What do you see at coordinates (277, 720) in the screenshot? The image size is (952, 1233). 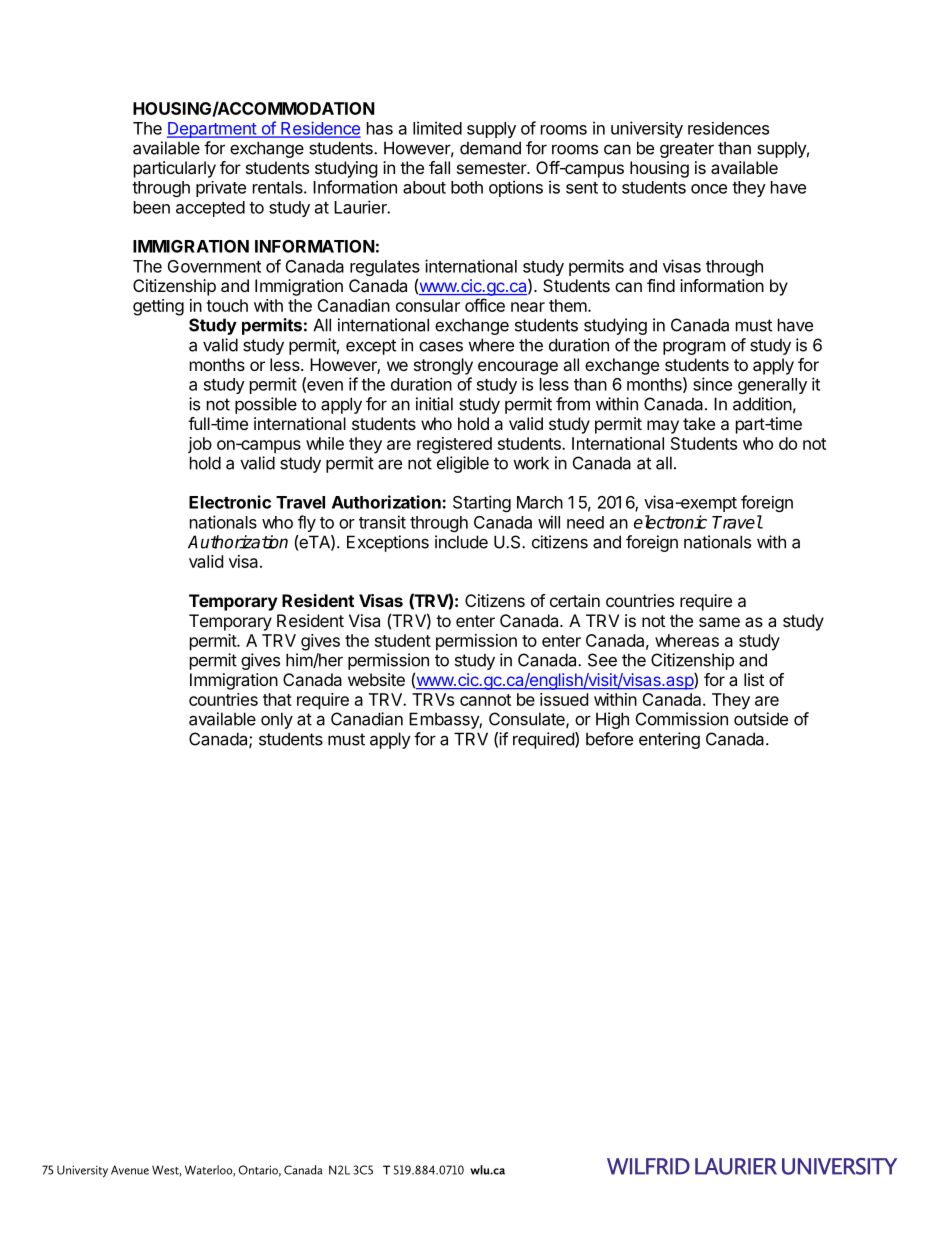 I see `only` at bounding box center [277, 720].
